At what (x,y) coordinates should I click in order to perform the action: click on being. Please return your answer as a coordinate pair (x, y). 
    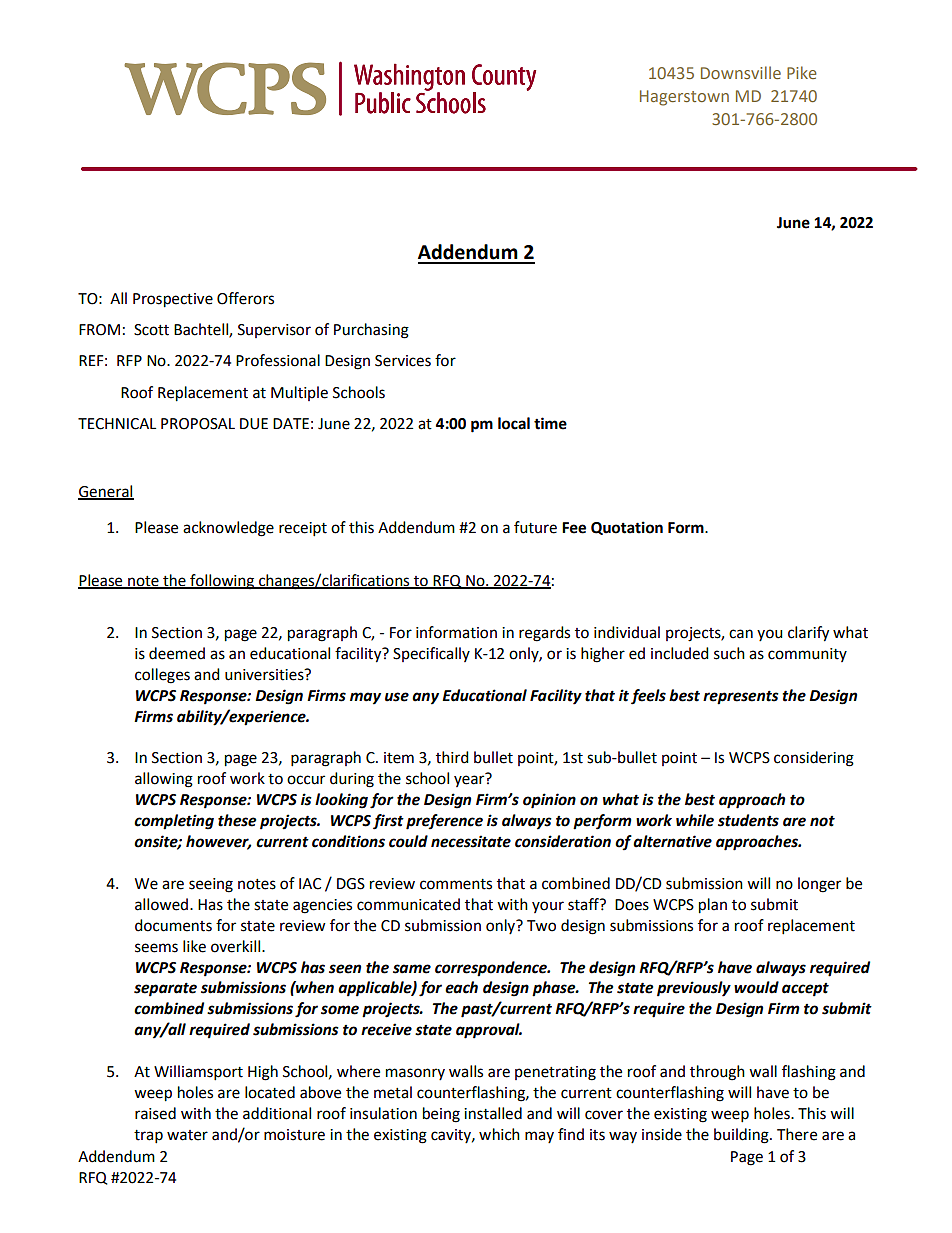
    Looking at the image, I should click on (441, 1115).
